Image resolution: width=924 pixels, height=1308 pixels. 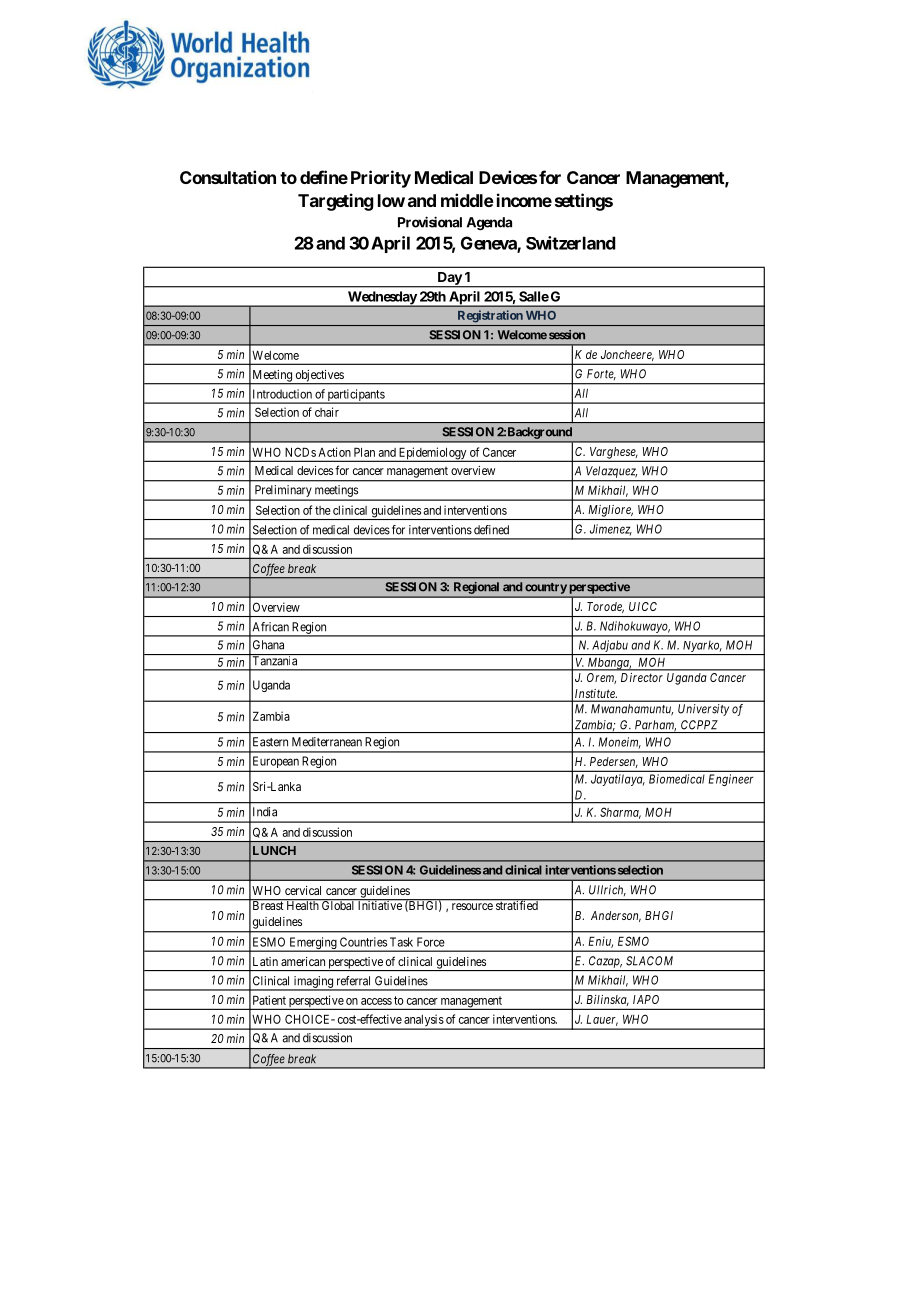 What do you see at coordinates (731, 780) in the screenshot?
I see `Engineer` at bounding box center [731, 780].
